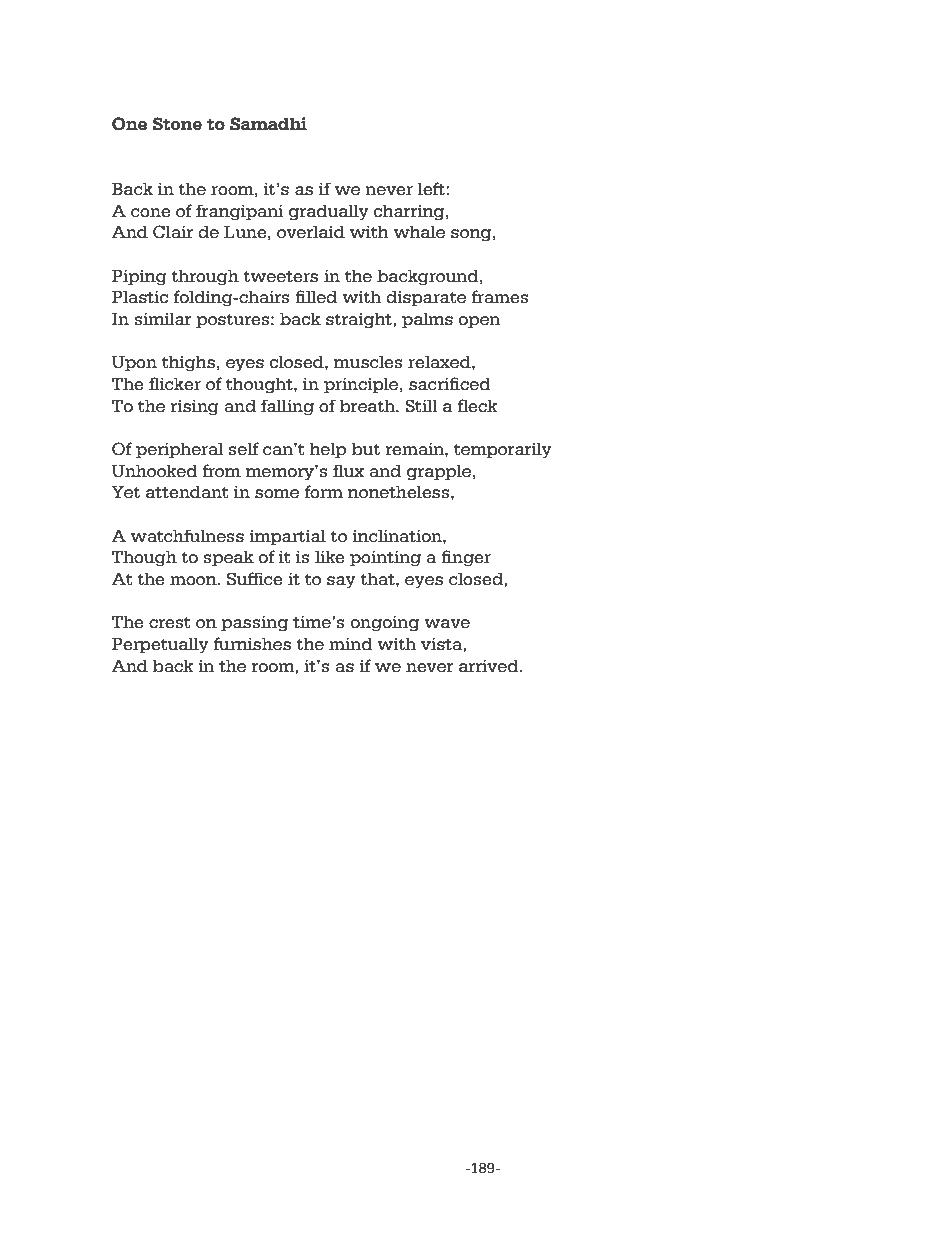  I want to click on falling, so click(287, 407).
